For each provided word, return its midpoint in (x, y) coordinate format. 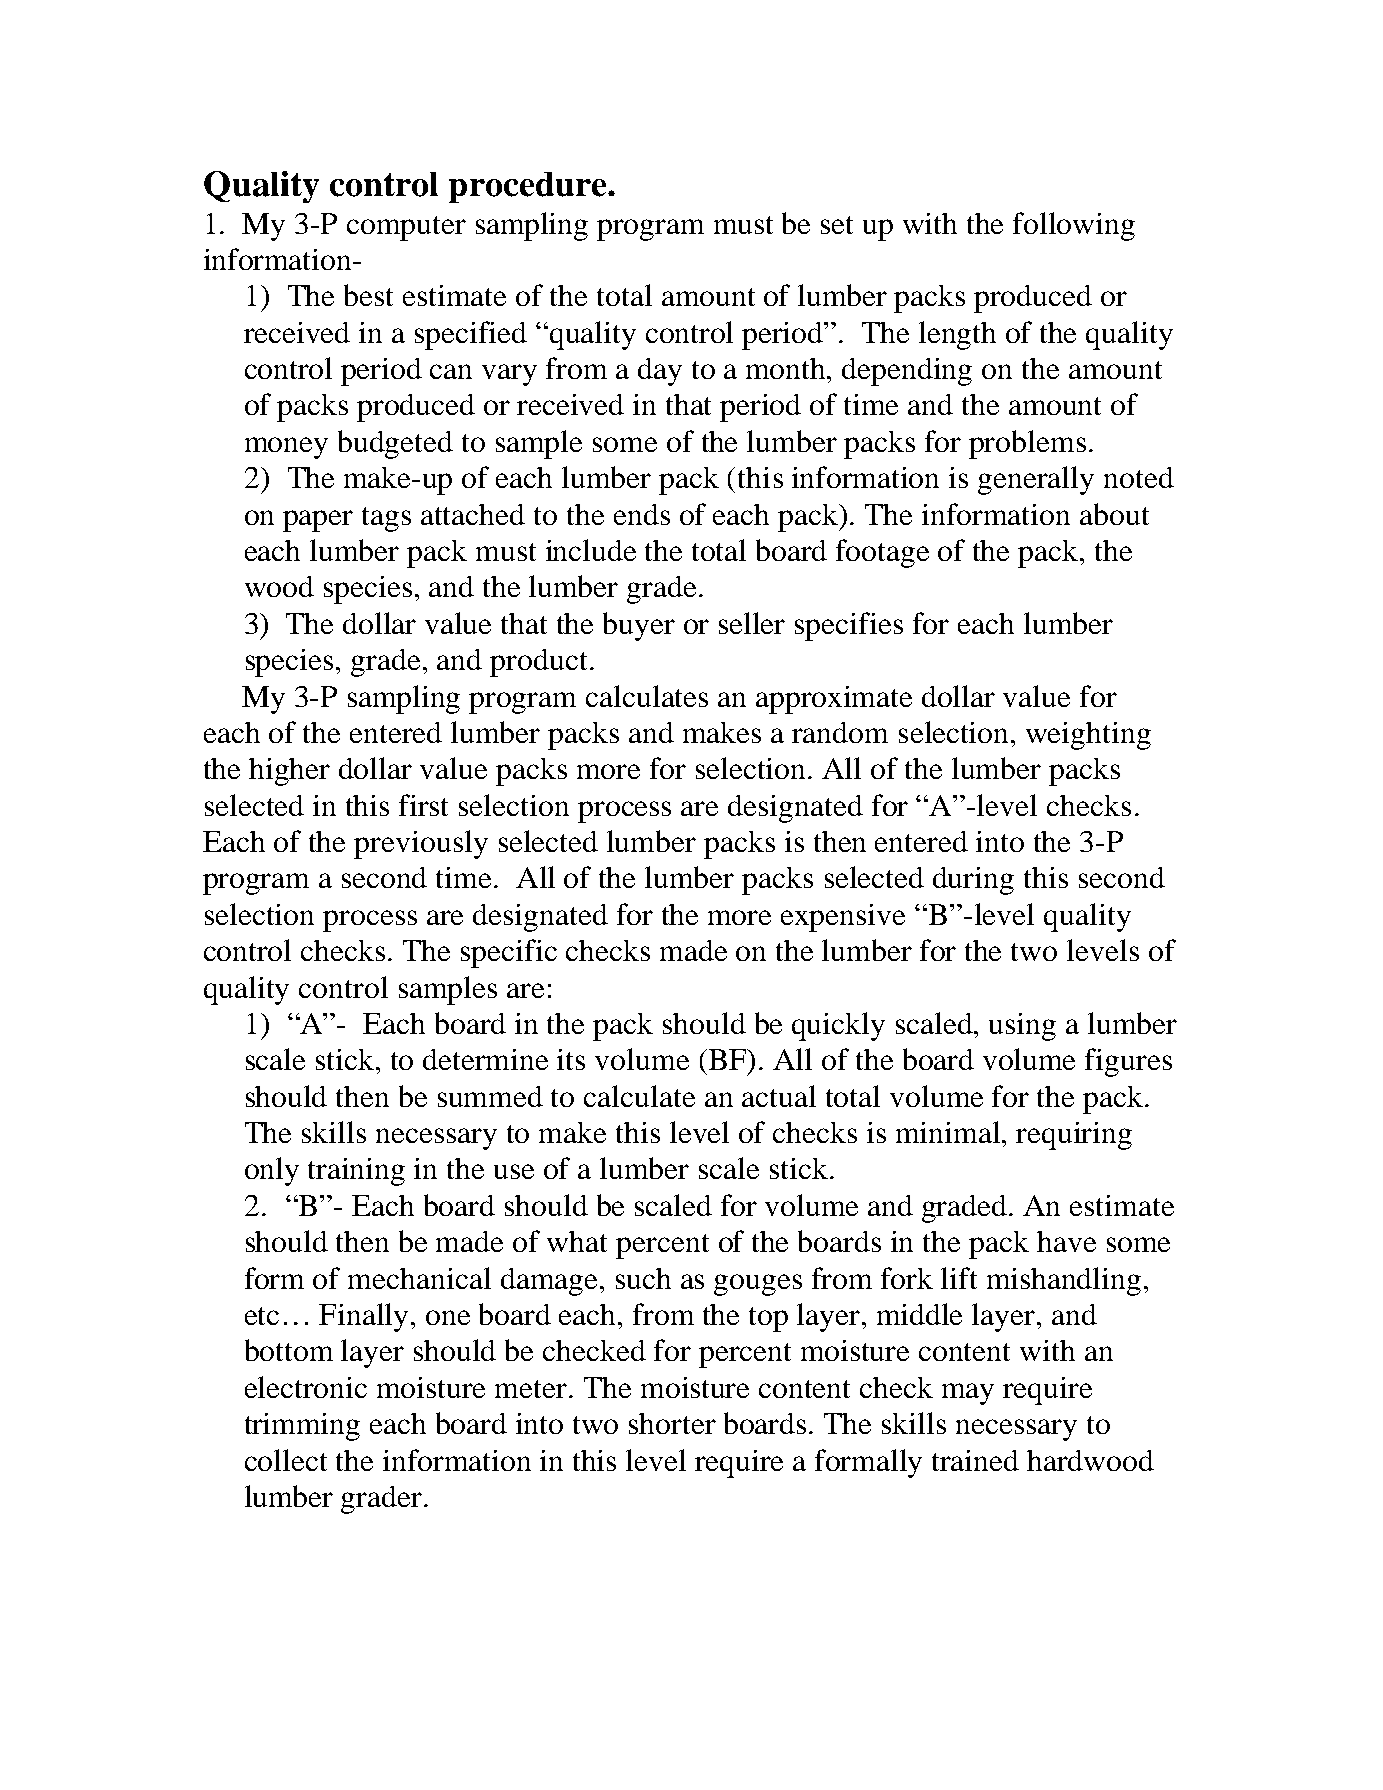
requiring (1074, 1136)
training (356, 1172)
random (840, 732)
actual (779, 1096)
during (973, 881)
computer (406, 228)
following (1074, 226)
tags (386, 519)
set (837, 225)
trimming (302, 1427)
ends (642, 514)
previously (421, 844)
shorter (672, 1423)
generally (1036, 480)
